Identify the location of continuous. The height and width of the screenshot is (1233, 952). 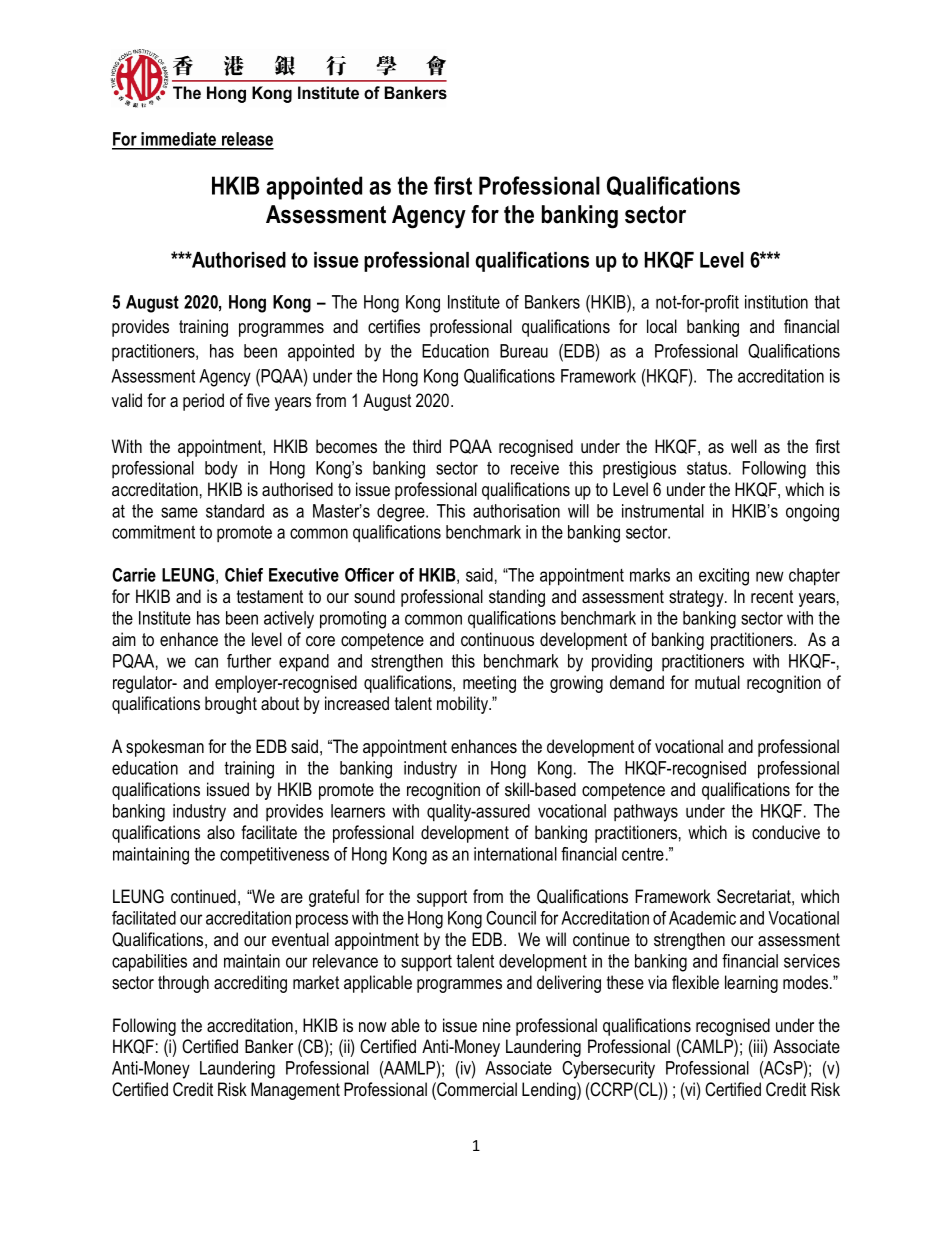
(497, 639).
